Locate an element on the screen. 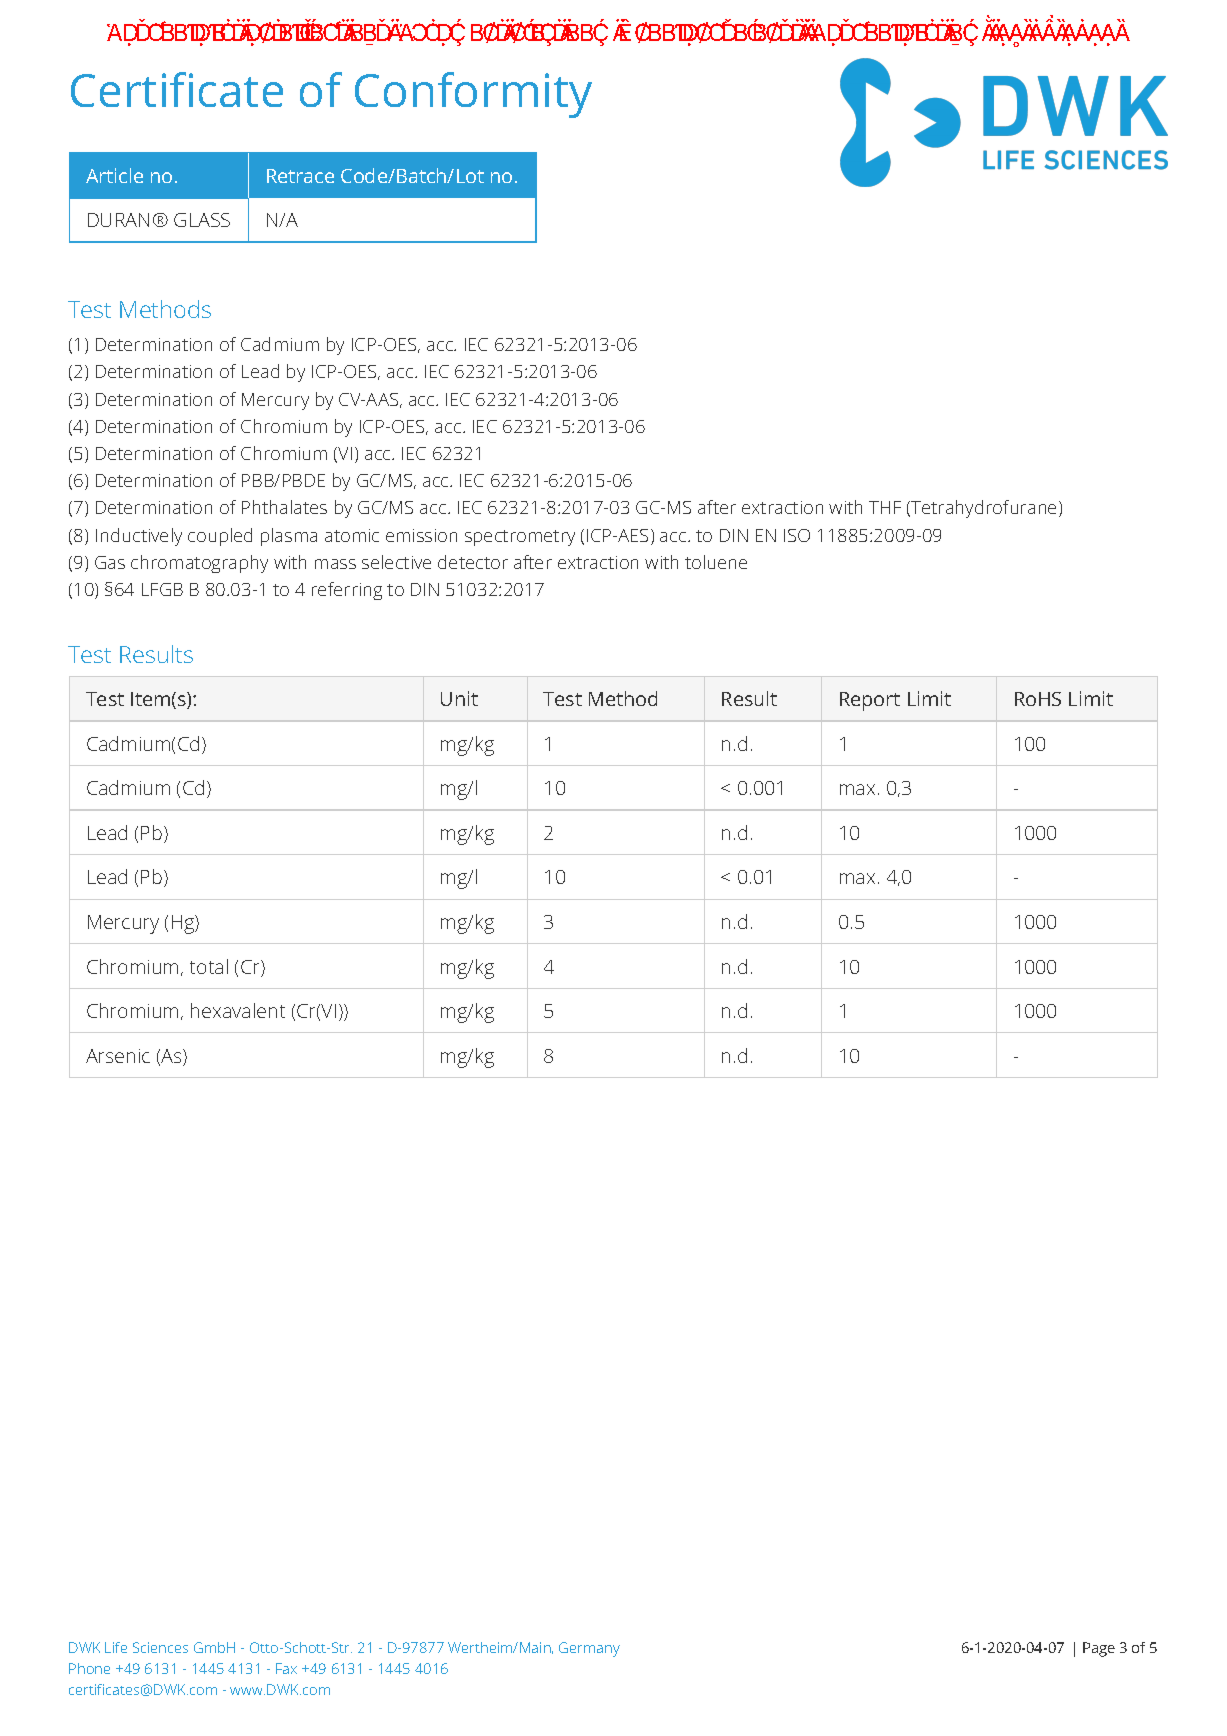 This screenshot has height=1736, width=1227. Retrace is located at coordinates (300, 176).
